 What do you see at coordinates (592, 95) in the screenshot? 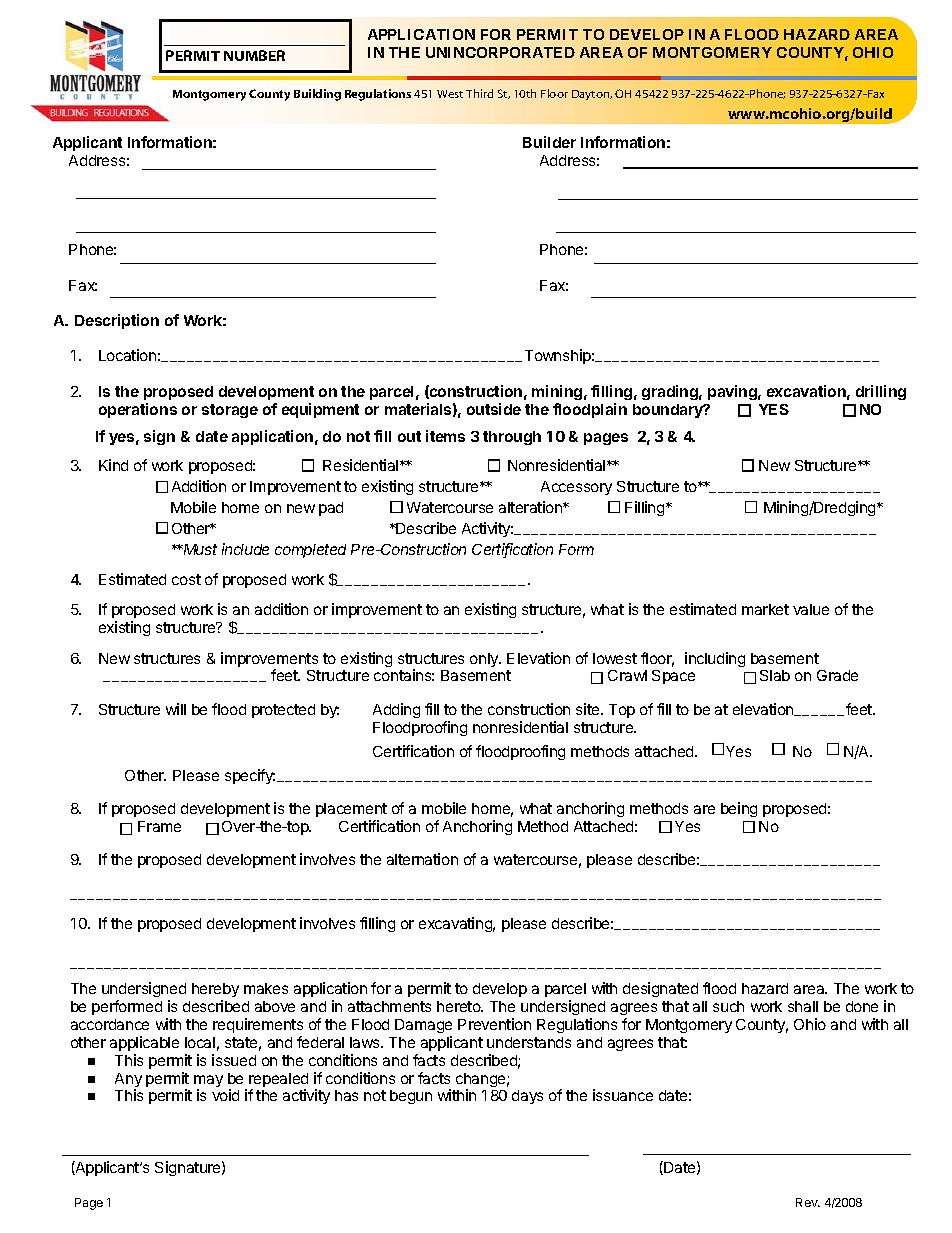
I see `Dayton` at bounding box center [592, 95].
